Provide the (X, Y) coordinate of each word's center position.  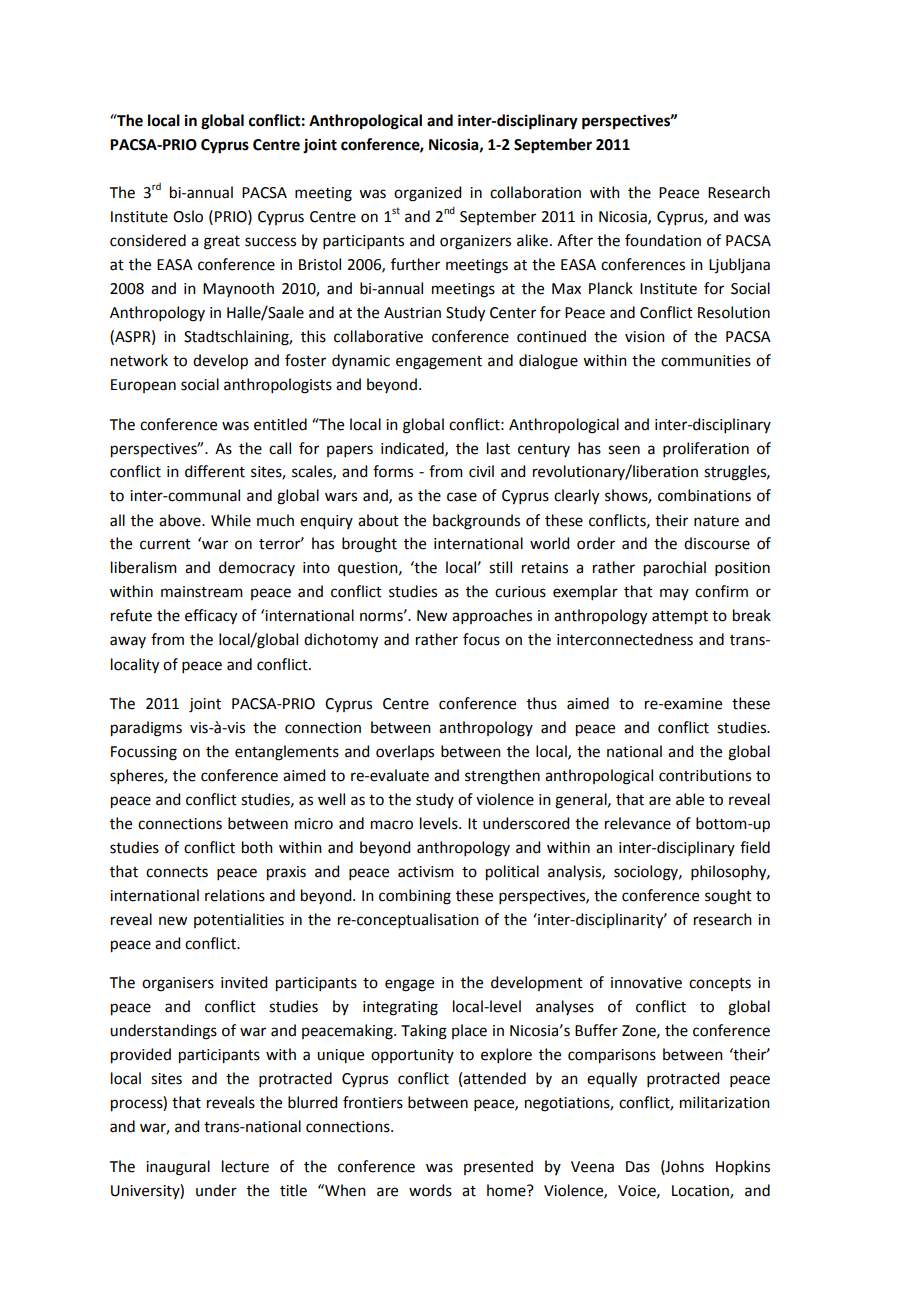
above (181, 520)
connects (177, 872)
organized (427, 194)
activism (426, 872)
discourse (717, 543)
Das (638, 1167)
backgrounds (476, 522)
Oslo (188, 216)
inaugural (178, 1168)
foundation (663, 240)
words (430, 1190)
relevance (638, 823)
